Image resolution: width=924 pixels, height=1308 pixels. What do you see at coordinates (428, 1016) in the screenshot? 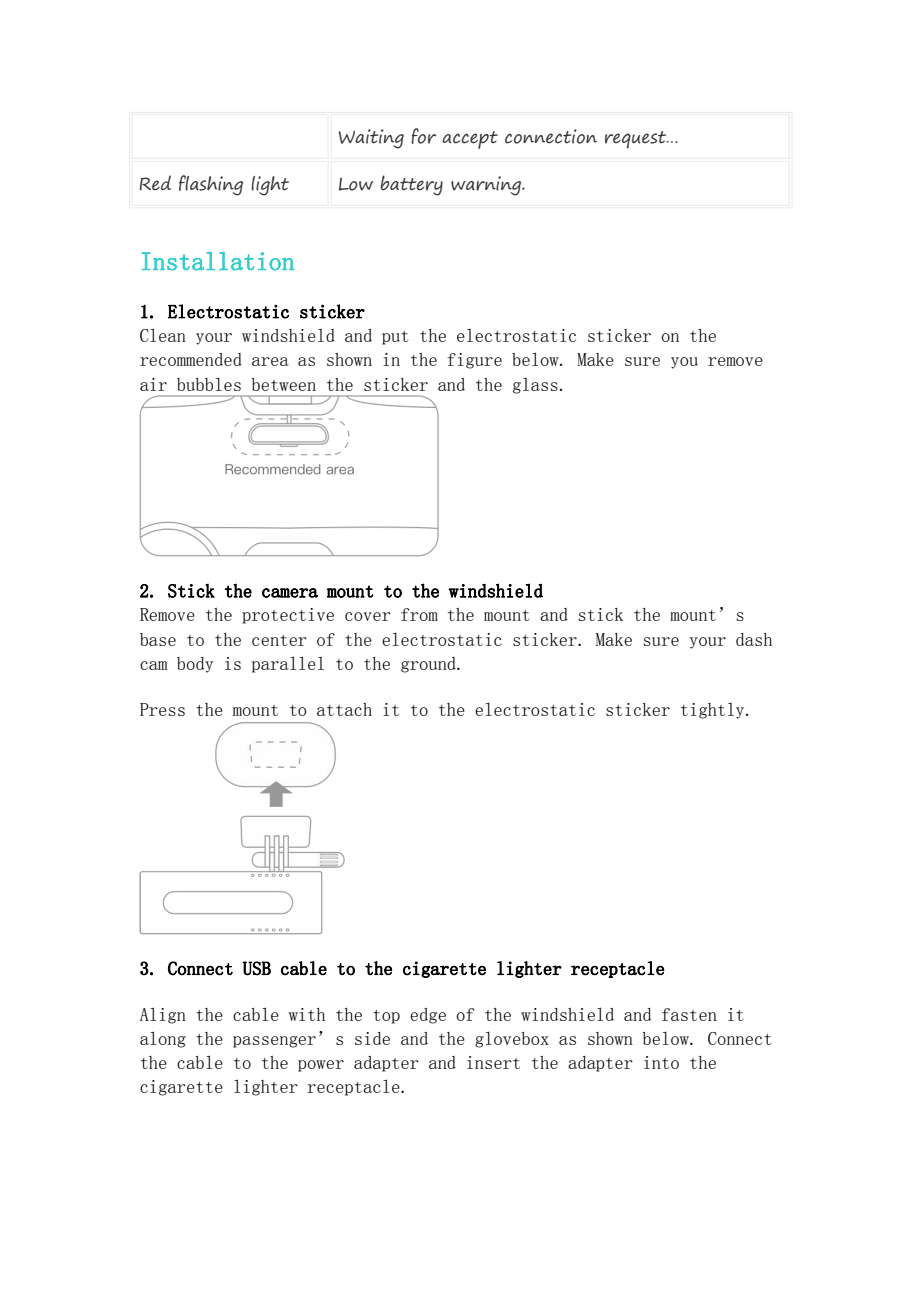
I see `edge` at bounding box center [428, 1016].
